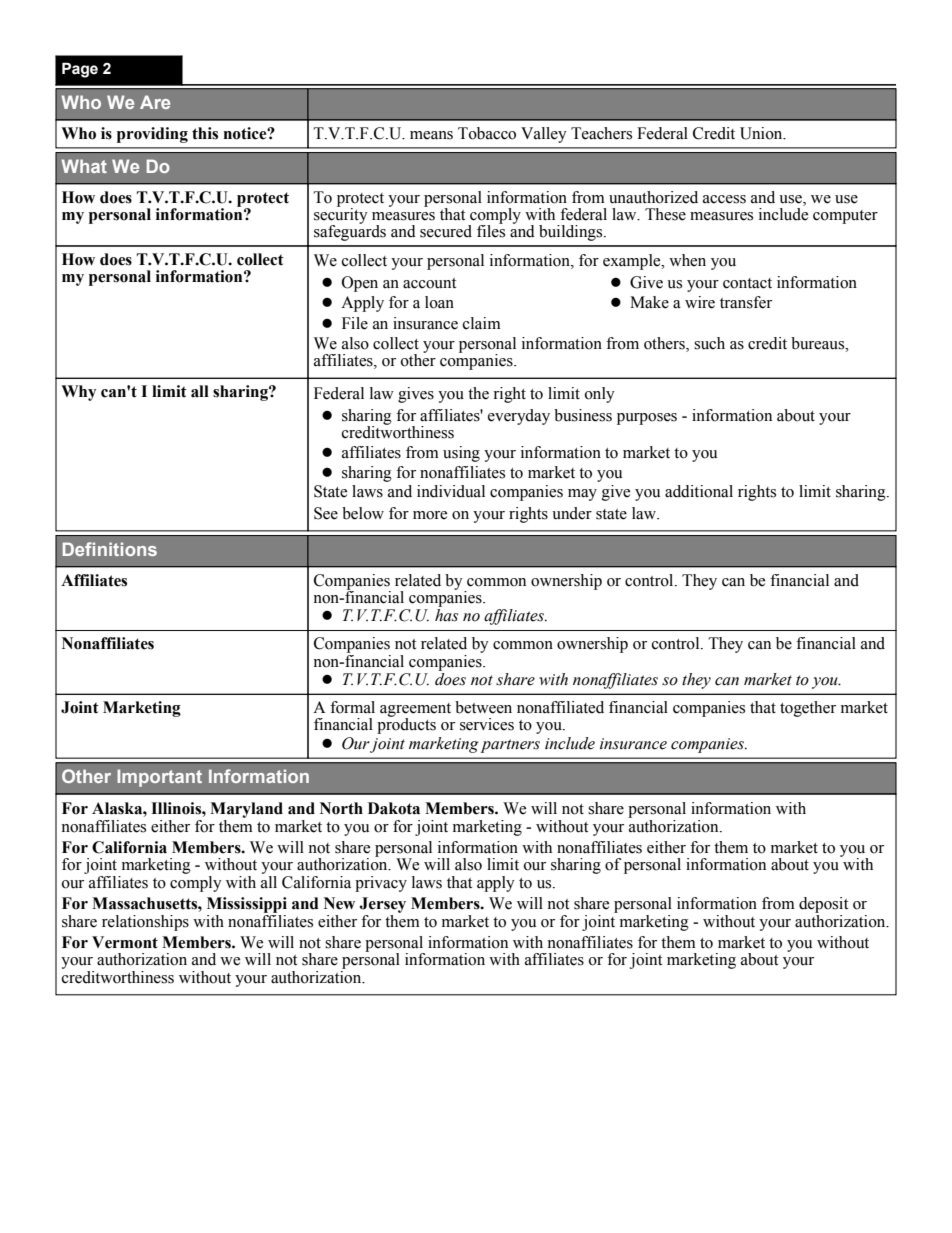  I want to click on deposit, so click(823, 906).
